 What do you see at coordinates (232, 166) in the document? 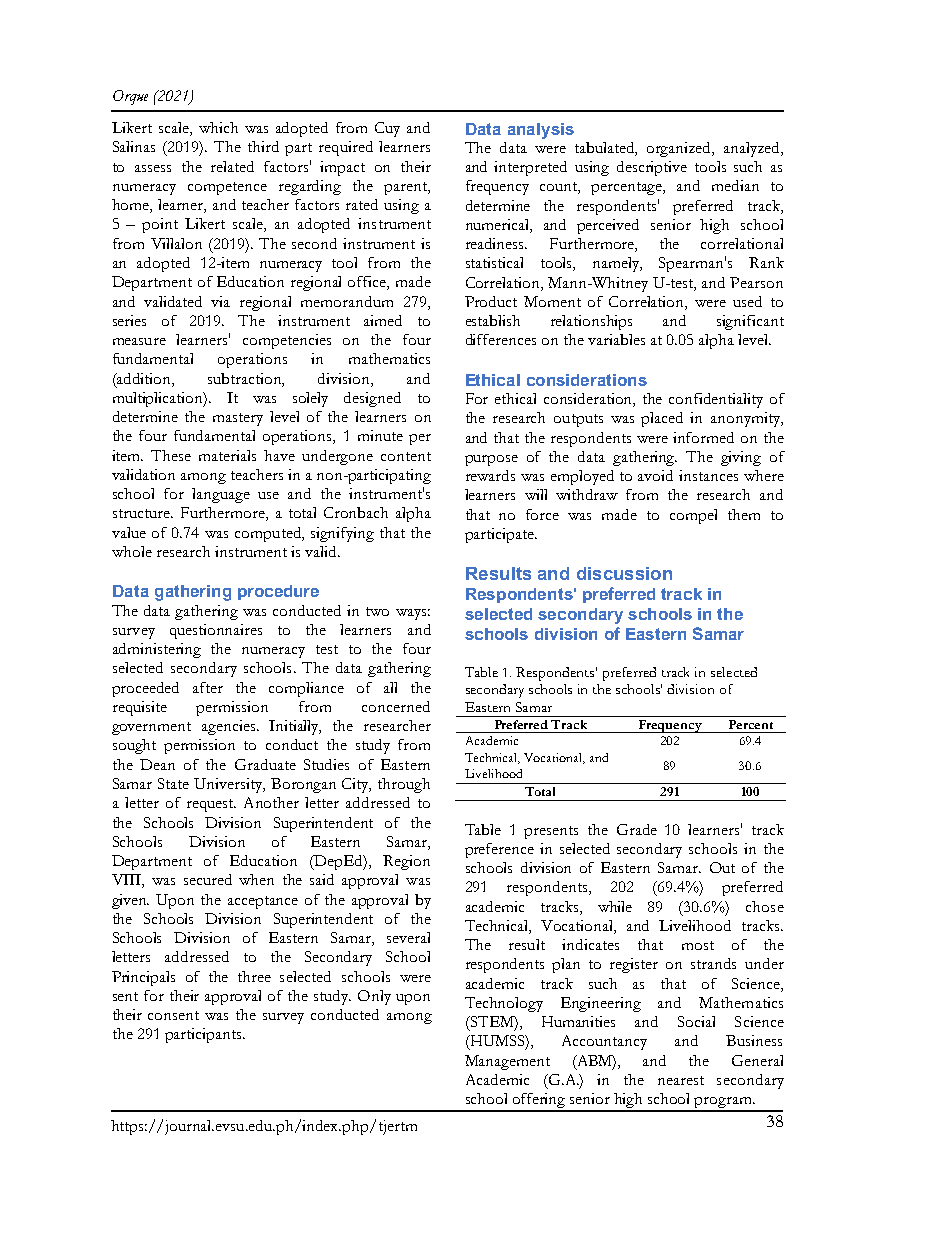
I see `related` at bounding box center [232, 166].
